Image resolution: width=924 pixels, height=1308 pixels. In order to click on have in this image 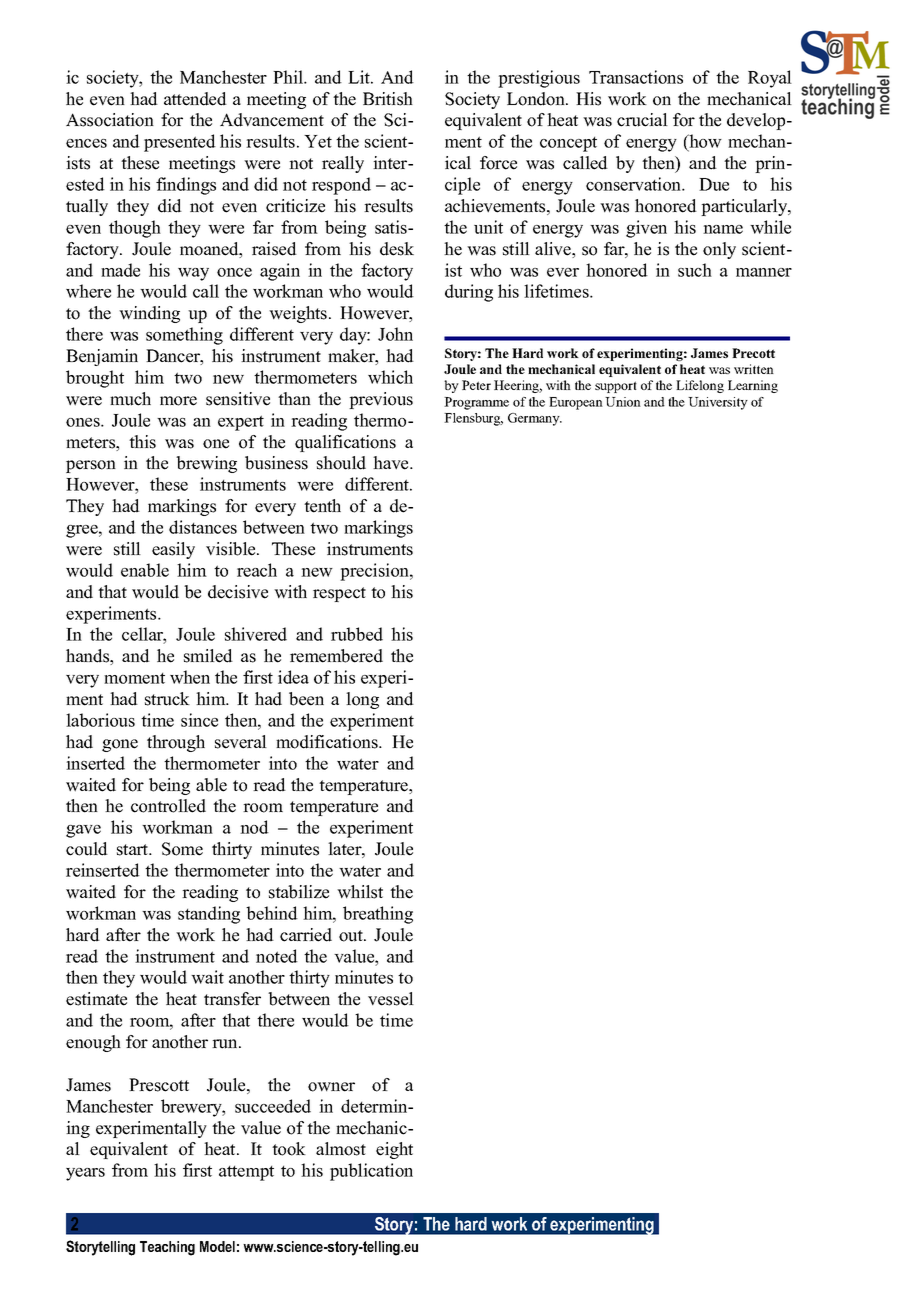, I will do `click(392, 463)`.
